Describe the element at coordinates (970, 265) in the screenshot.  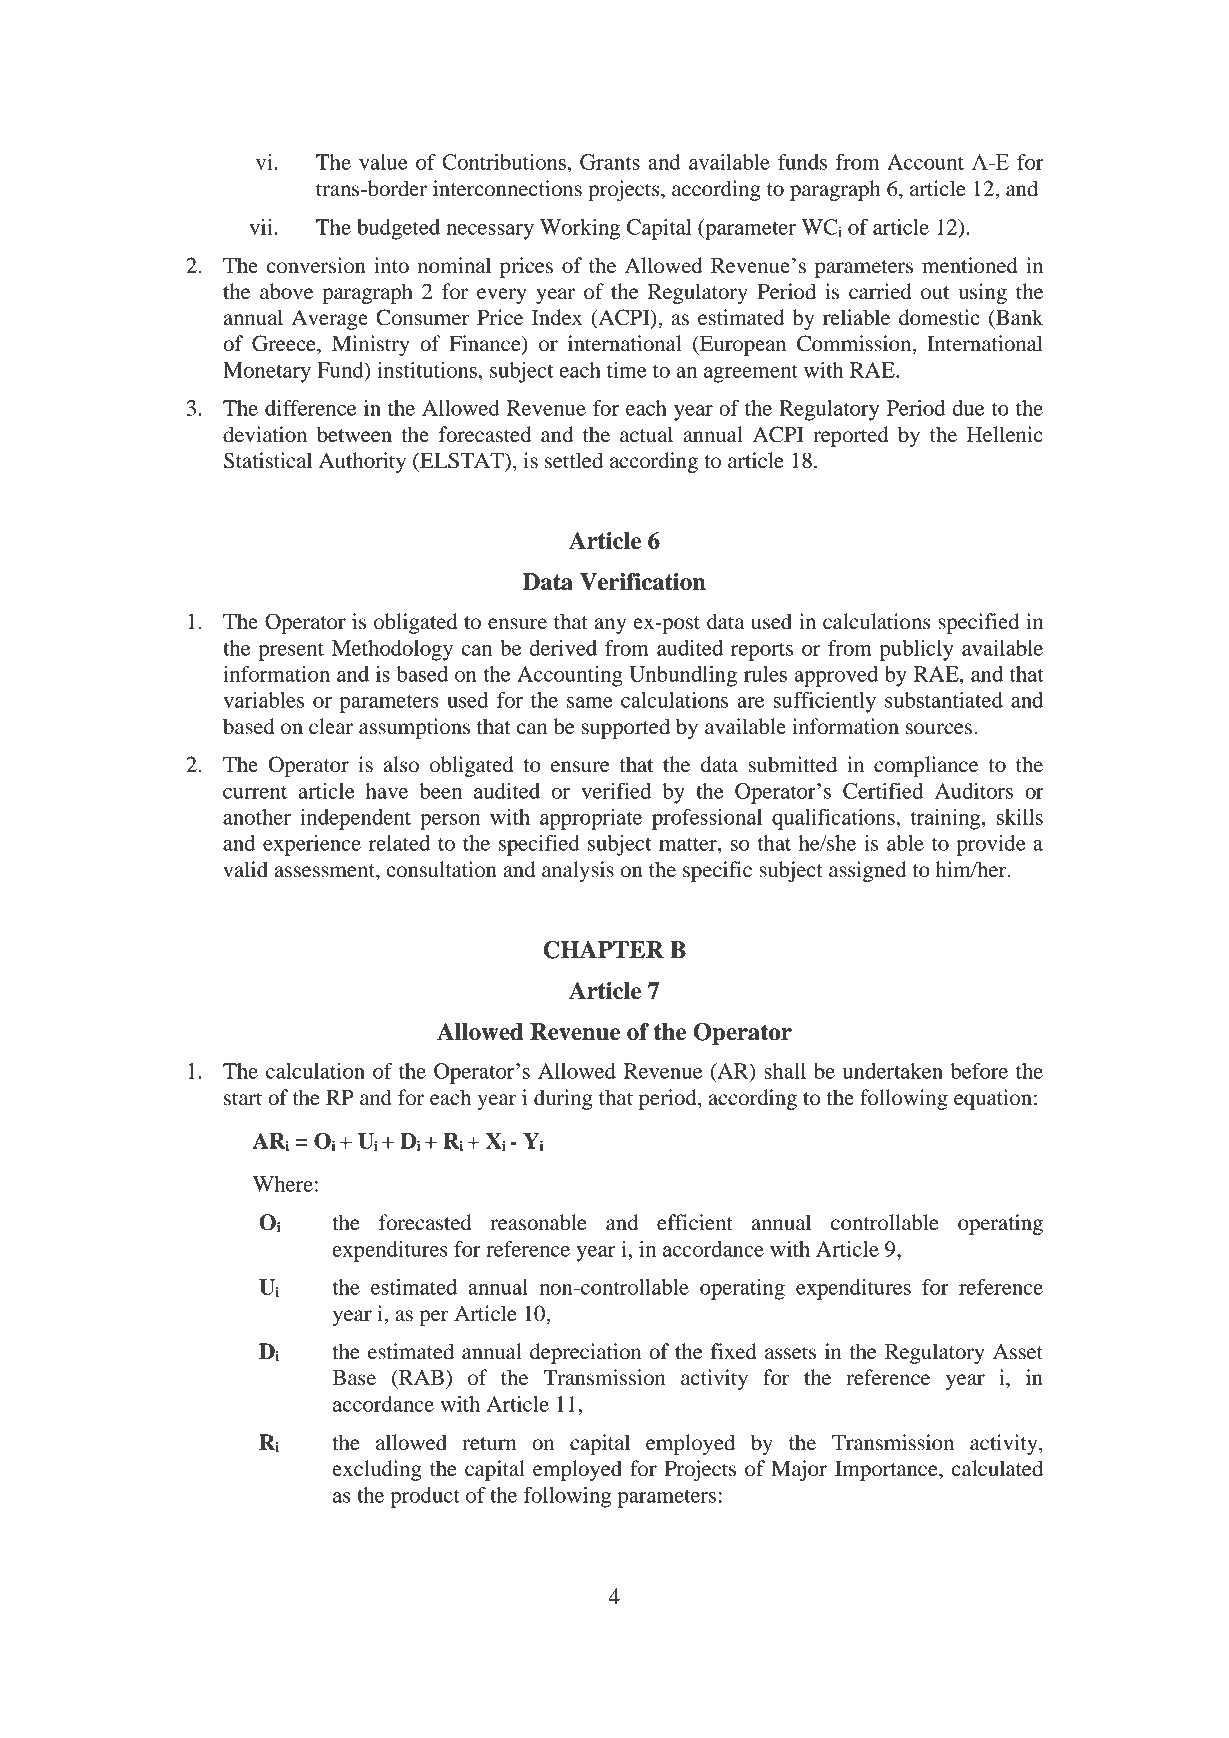
I see `mentioned` at that location.
